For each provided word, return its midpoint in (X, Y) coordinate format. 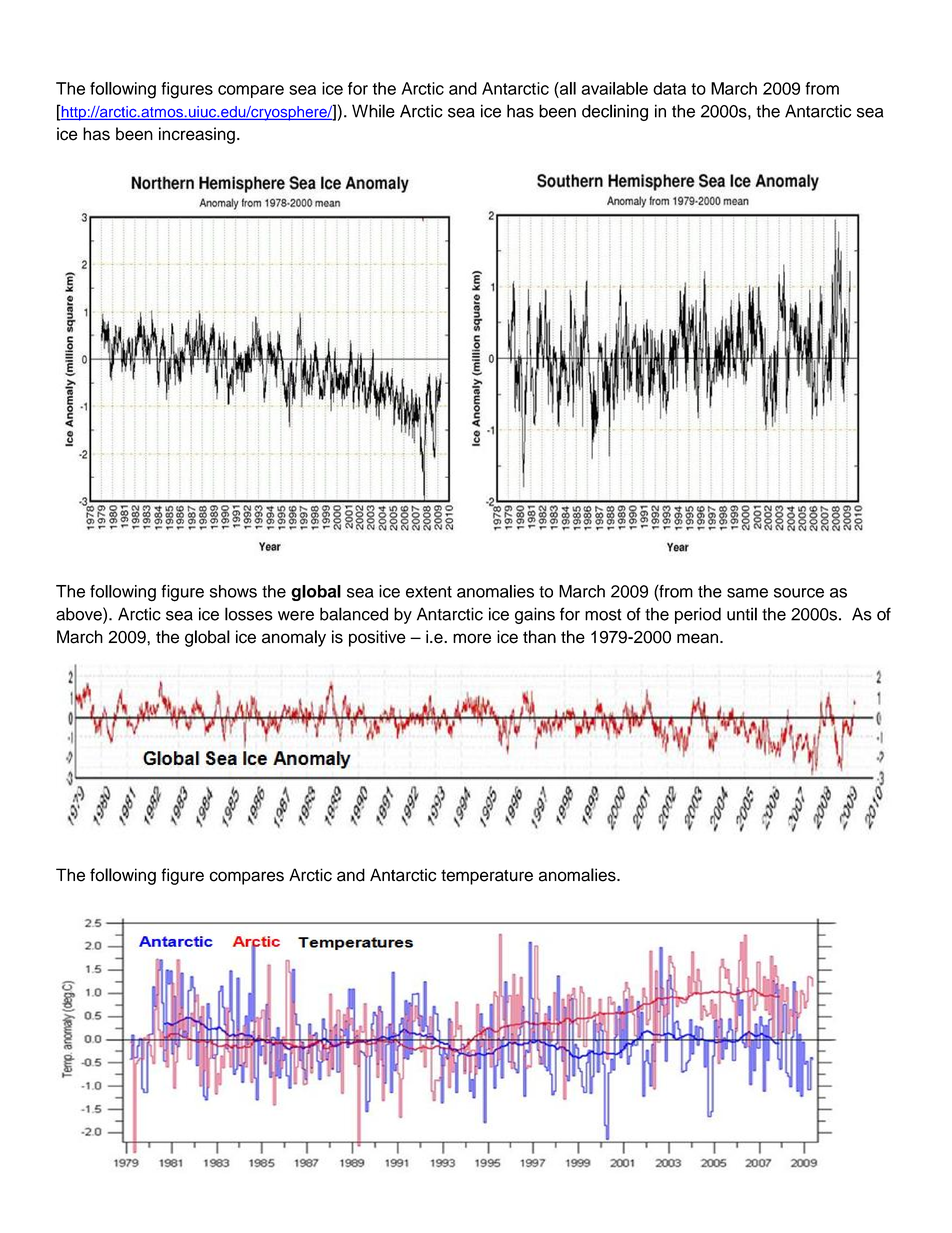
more (472, 638)
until (742, 614)
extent (429, 592)
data (669, 88)
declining (615, 112)
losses (249, 614)
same (747, 593)
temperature (487, 877)
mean (699, 638)
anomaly (294, 638)
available (614, 88)
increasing (197, 135)
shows (233, 591)
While (373, 111)
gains (535, 615)
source (799, 593)
